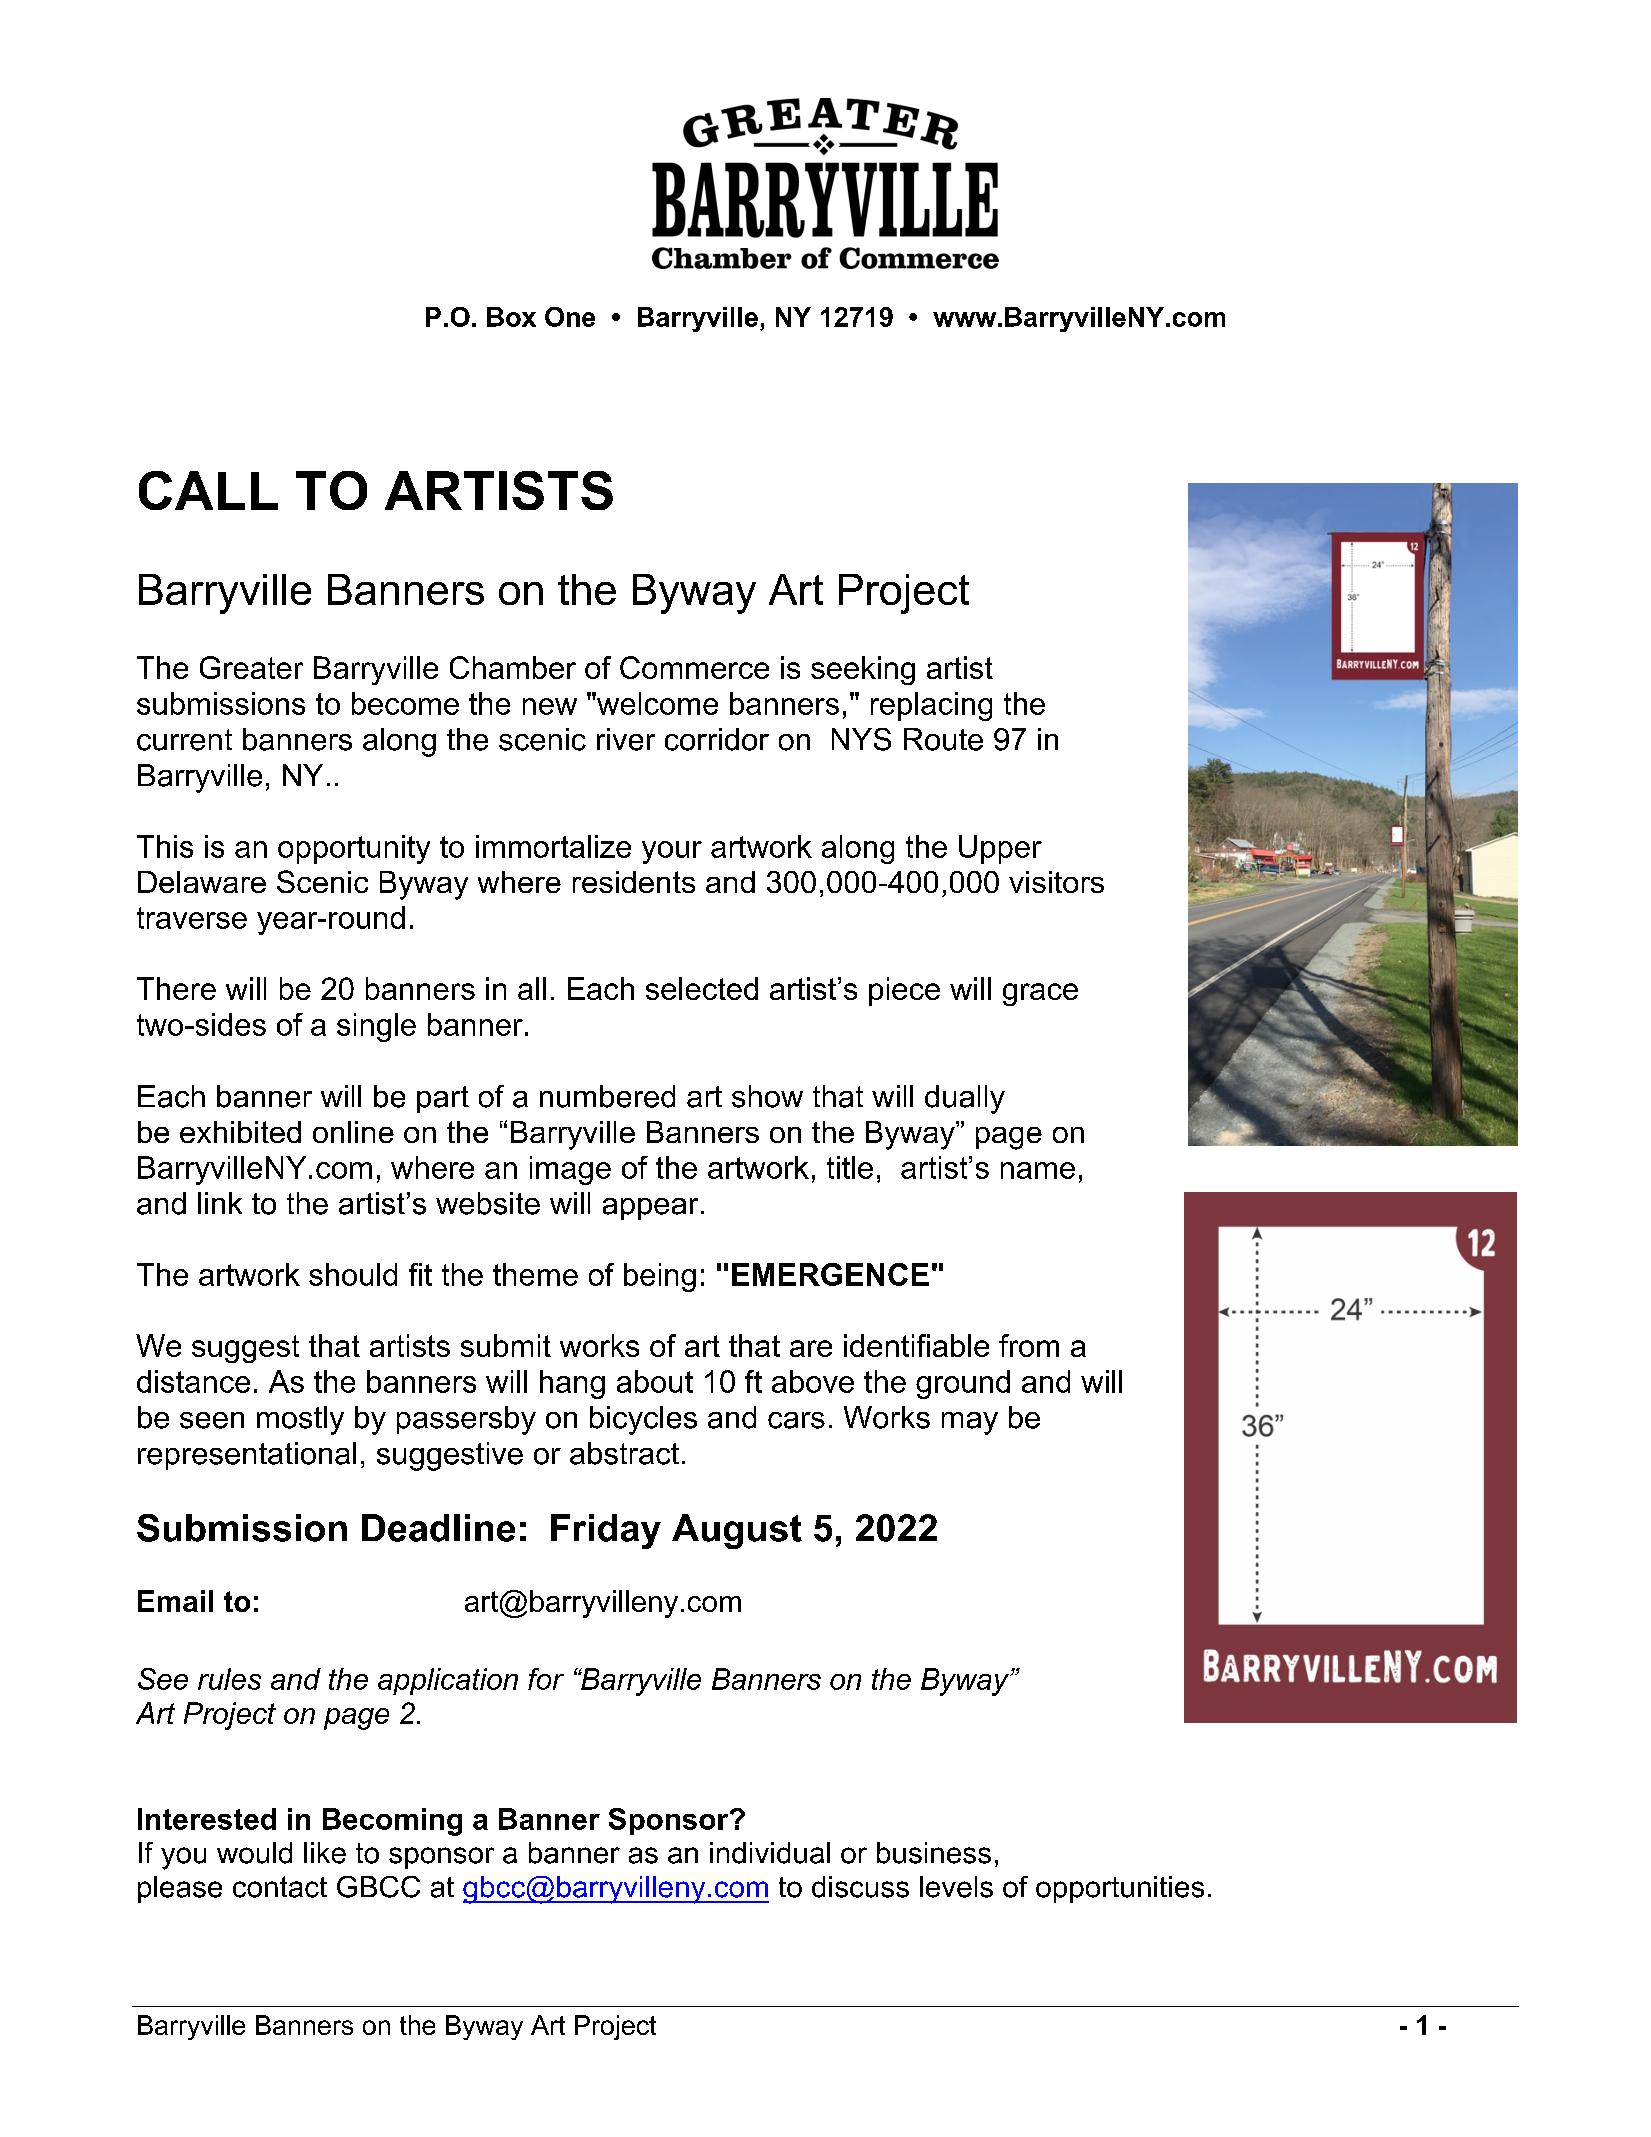  What do you see at coordinates (254, 1853) in the screenshot?
I see `would` at bounding box center [254, 1853].
